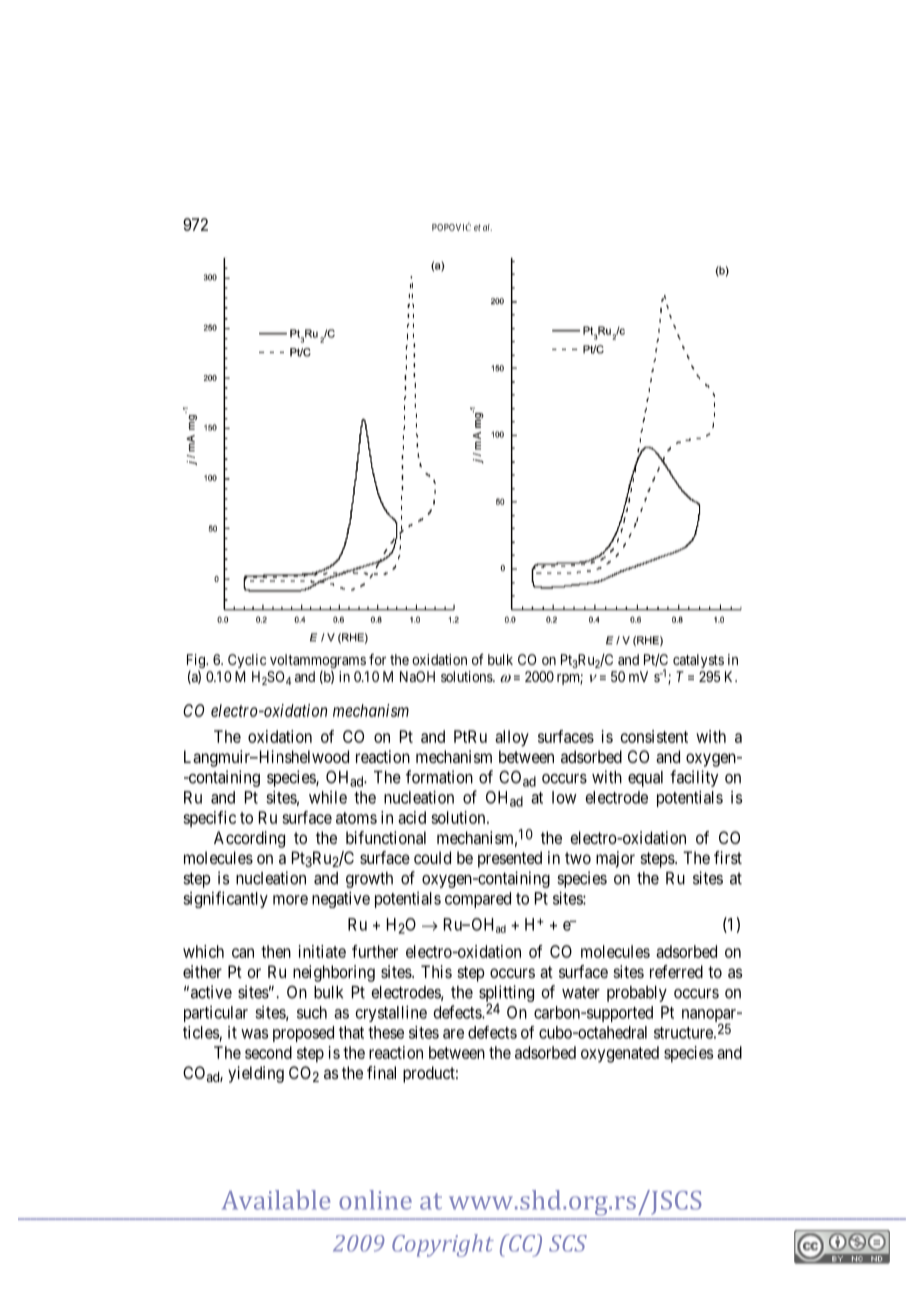  Describe the element at coordinates (637, 994) in the screenshot. I see `probably` at that location.
